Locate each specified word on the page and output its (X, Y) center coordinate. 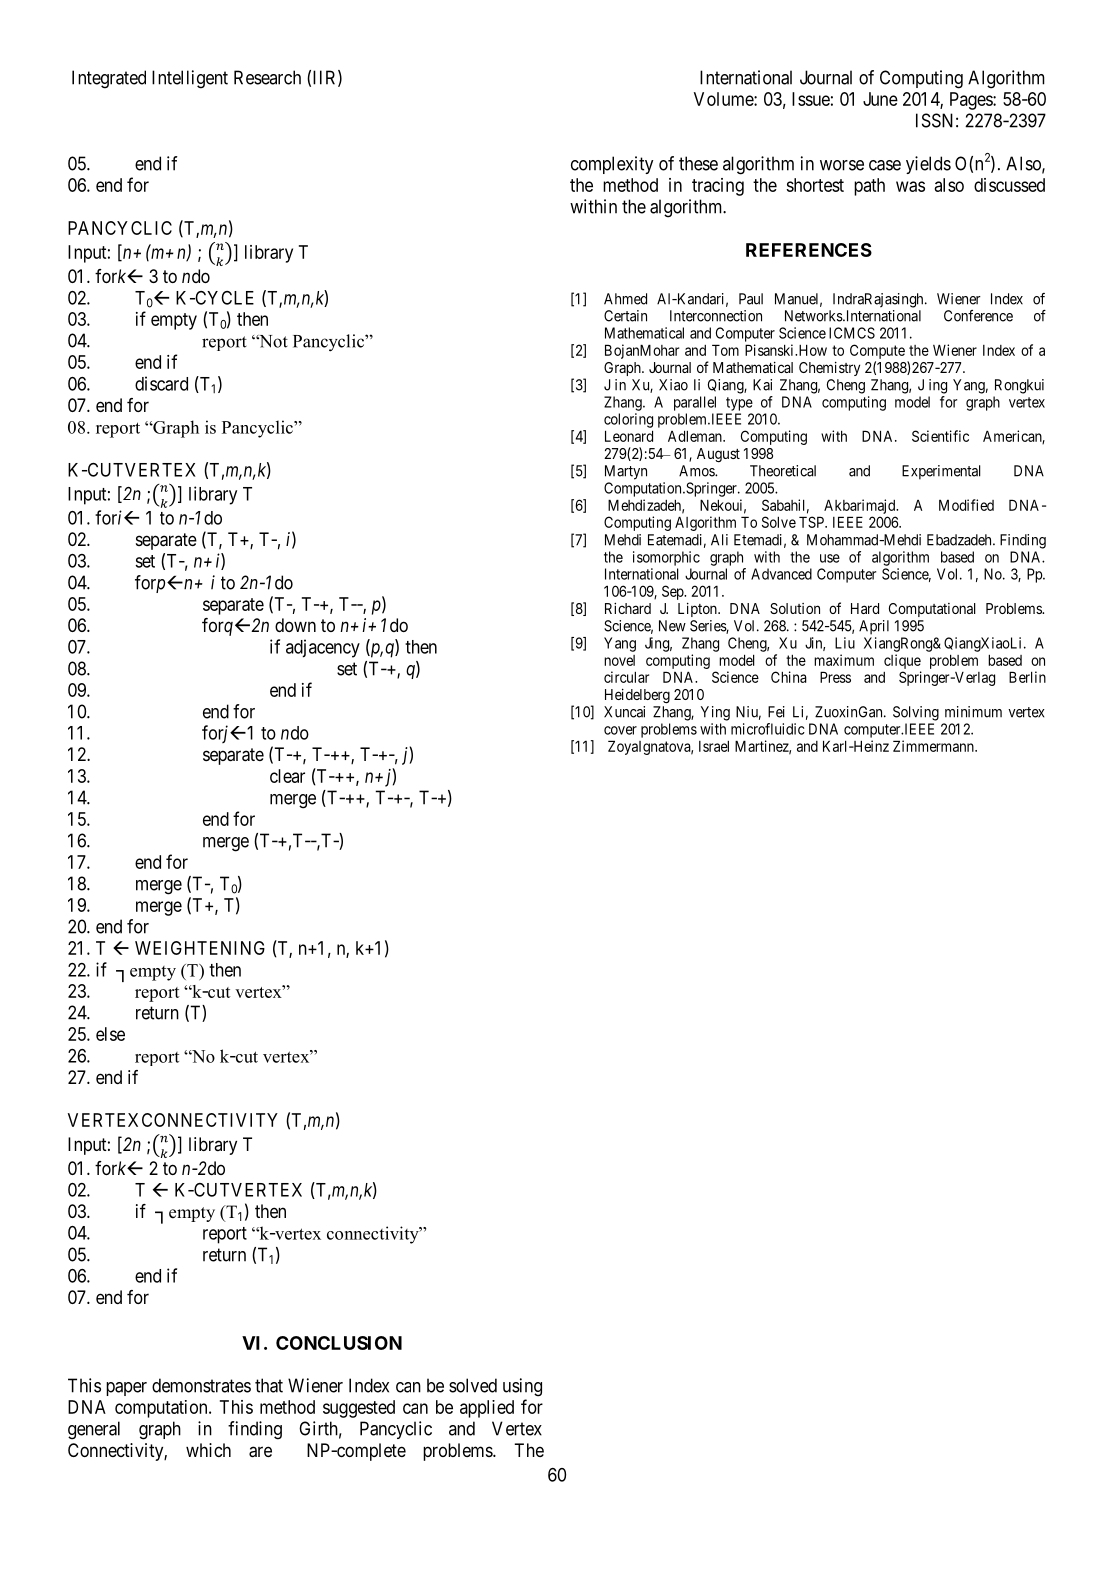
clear (287, 776)
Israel (714, 746)
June (880, 99)
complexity (612, 165)
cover (620, 730)
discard (161, 383)
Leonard (629, 436)
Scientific (940, 436)
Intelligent (190, 79)
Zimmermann (934, 746)
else (110, 1034)
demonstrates (201, 1385)
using (522, 1387)
